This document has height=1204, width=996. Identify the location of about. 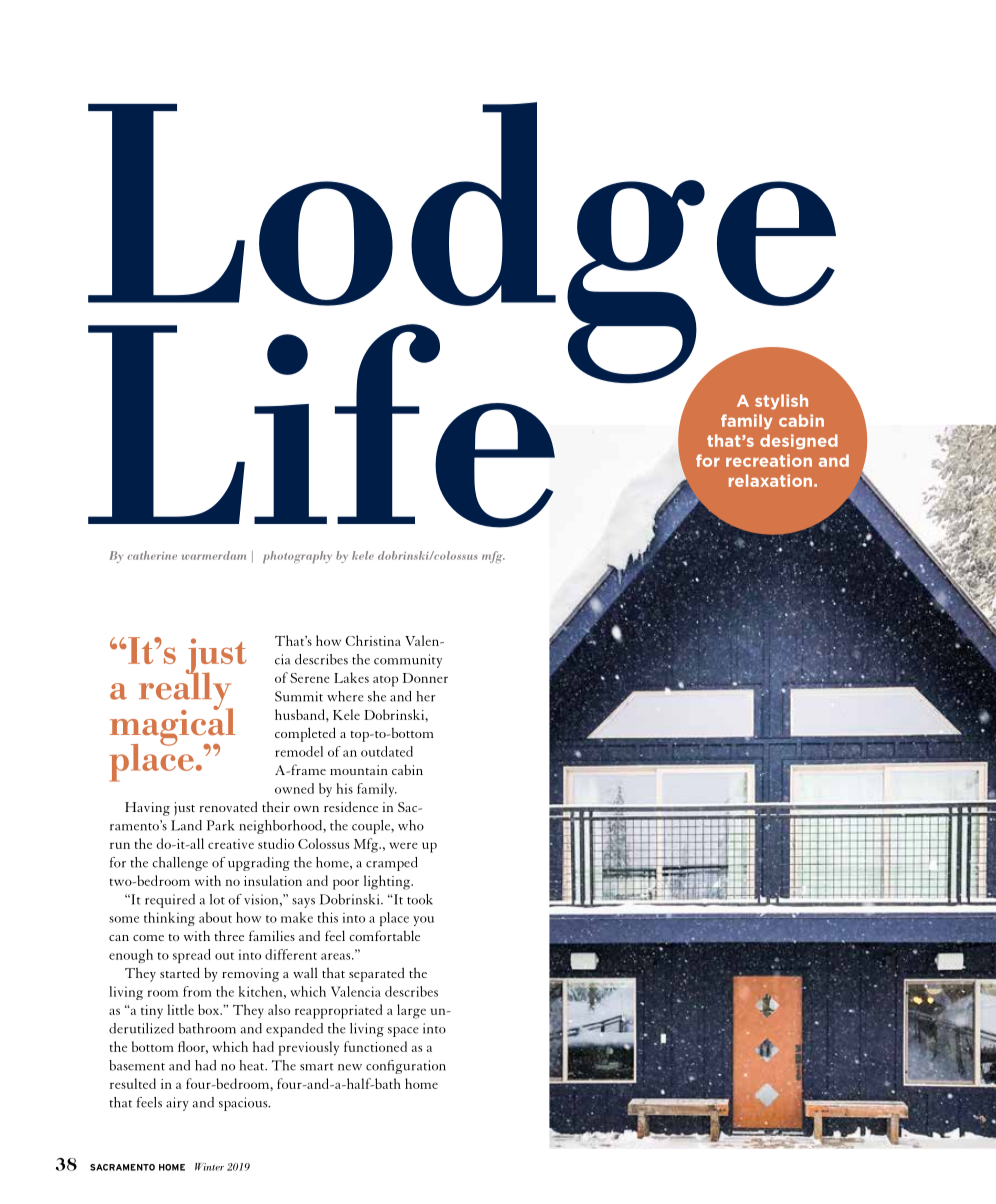
(215, 917).
